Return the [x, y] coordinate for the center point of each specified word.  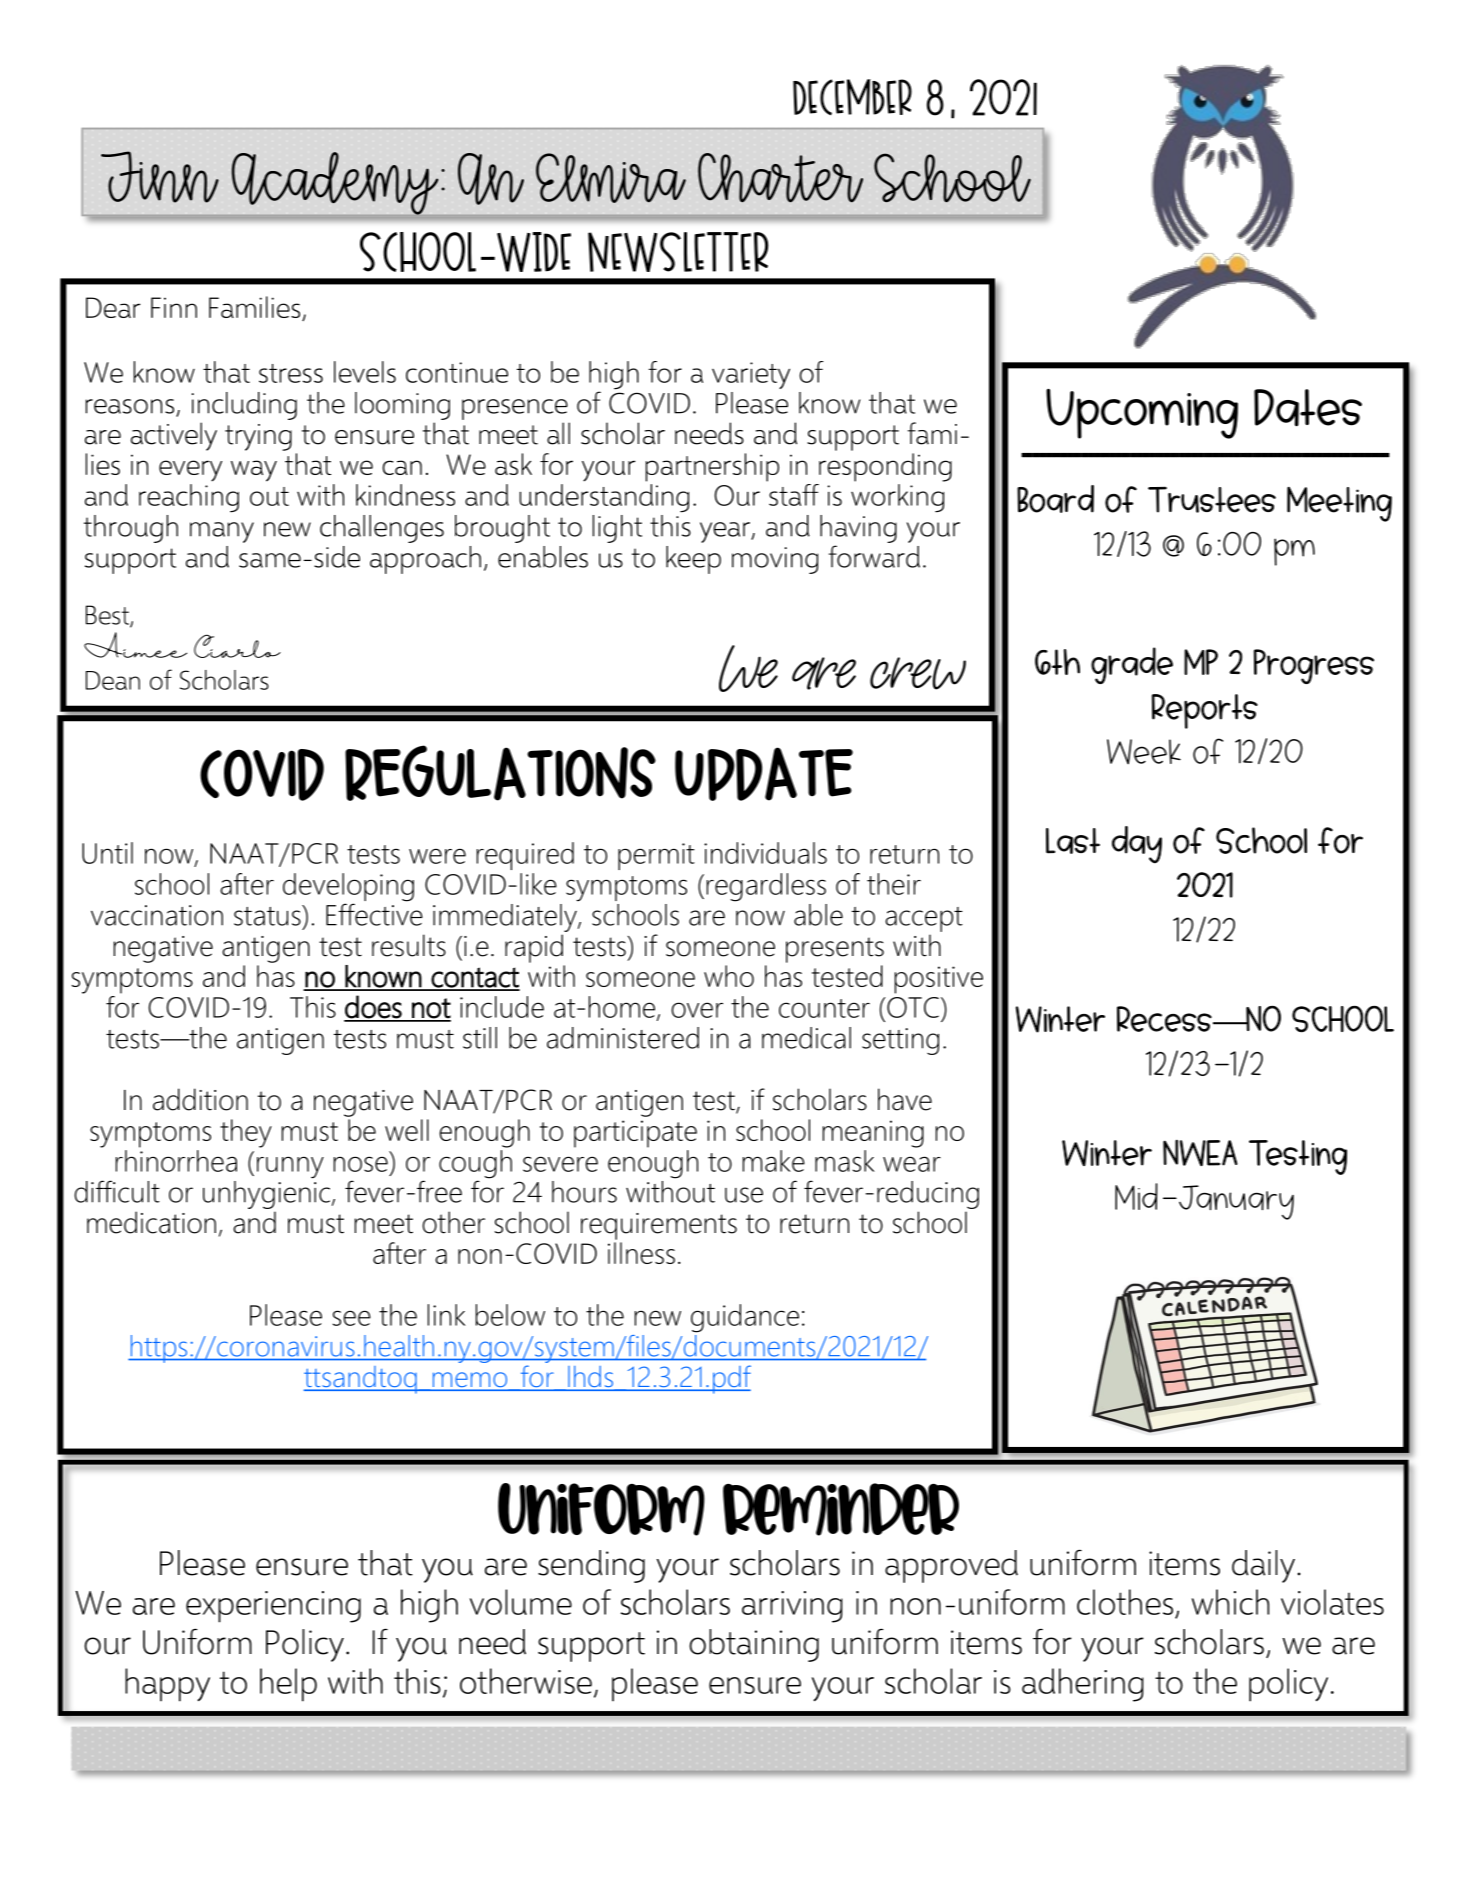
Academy [335, 183]
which [1230, 1602]
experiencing [273, 1607]
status [268, 915]
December [852, 97]
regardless [766, 887]
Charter [780, 178]
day [1137, 845]
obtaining [754, 1645]
